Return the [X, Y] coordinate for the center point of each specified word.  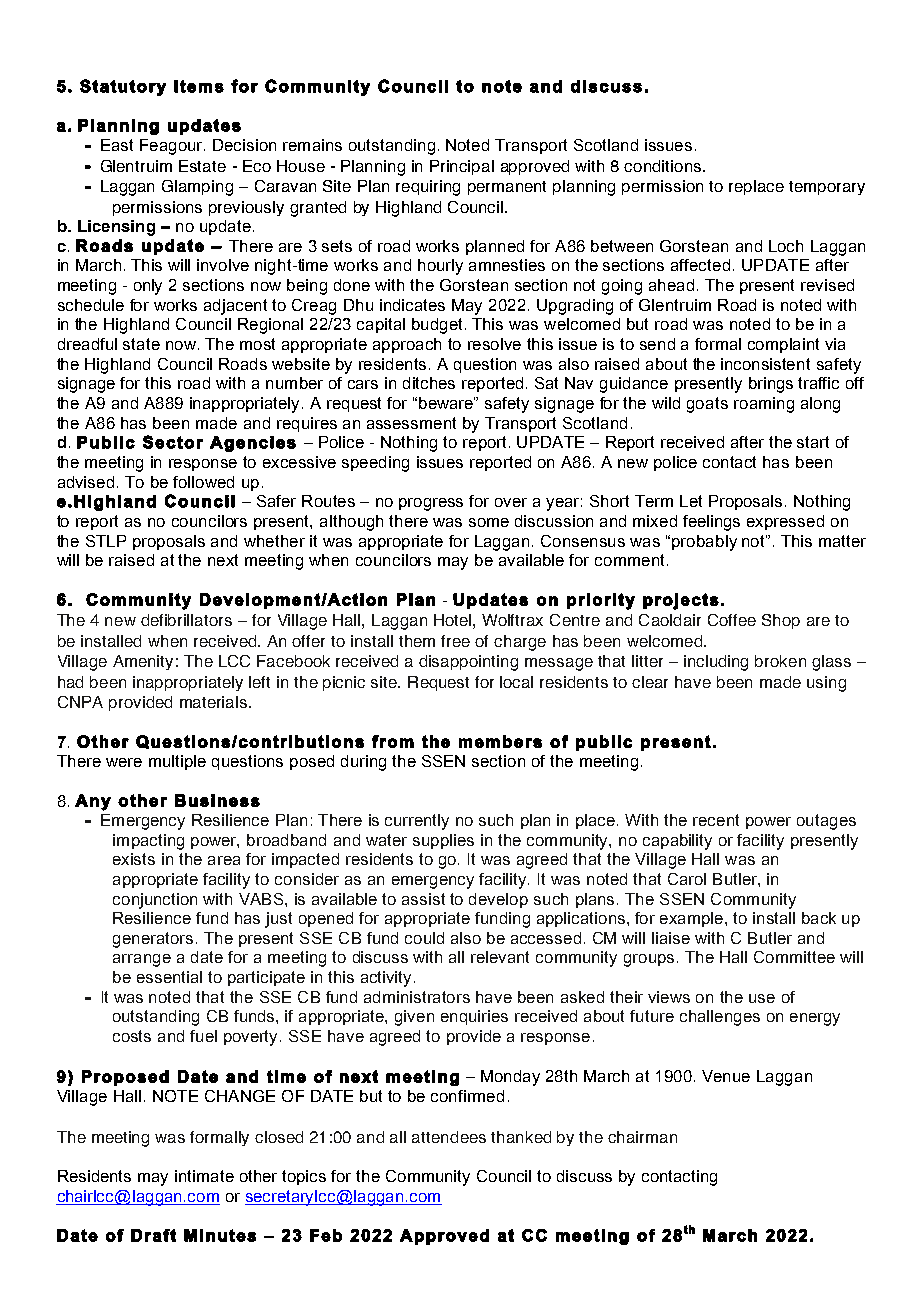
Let [691, 501]
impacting [148, 842]
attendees [449, 1137]
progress [431, 504]
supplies [443, 841]
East [117, 145]
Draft [153, 1235]
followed [203, 482]
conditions [662, 166]
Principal [462, 167]
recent [716, 820]
